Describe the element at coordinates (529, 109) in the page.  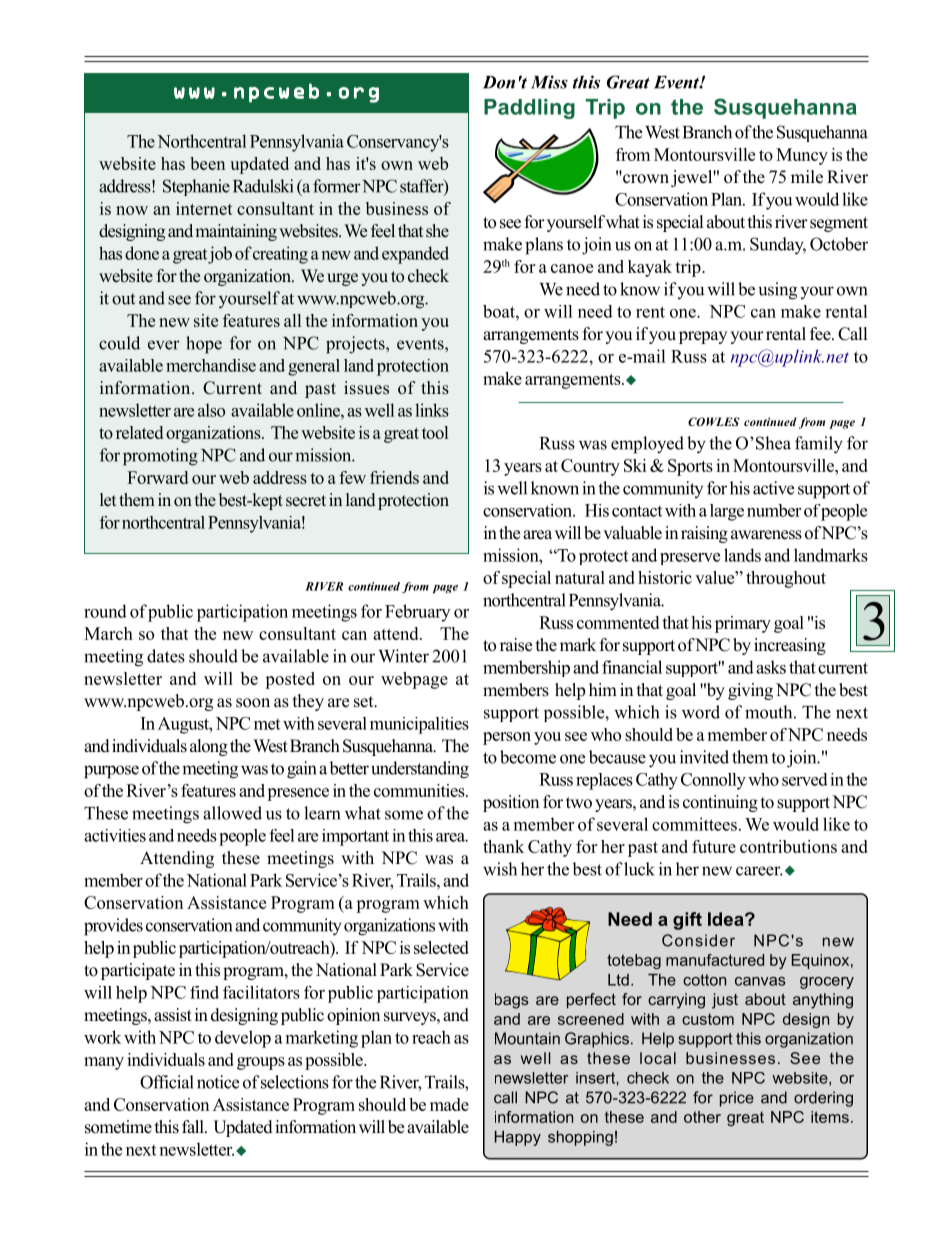
I see `Paddling` at that location.
